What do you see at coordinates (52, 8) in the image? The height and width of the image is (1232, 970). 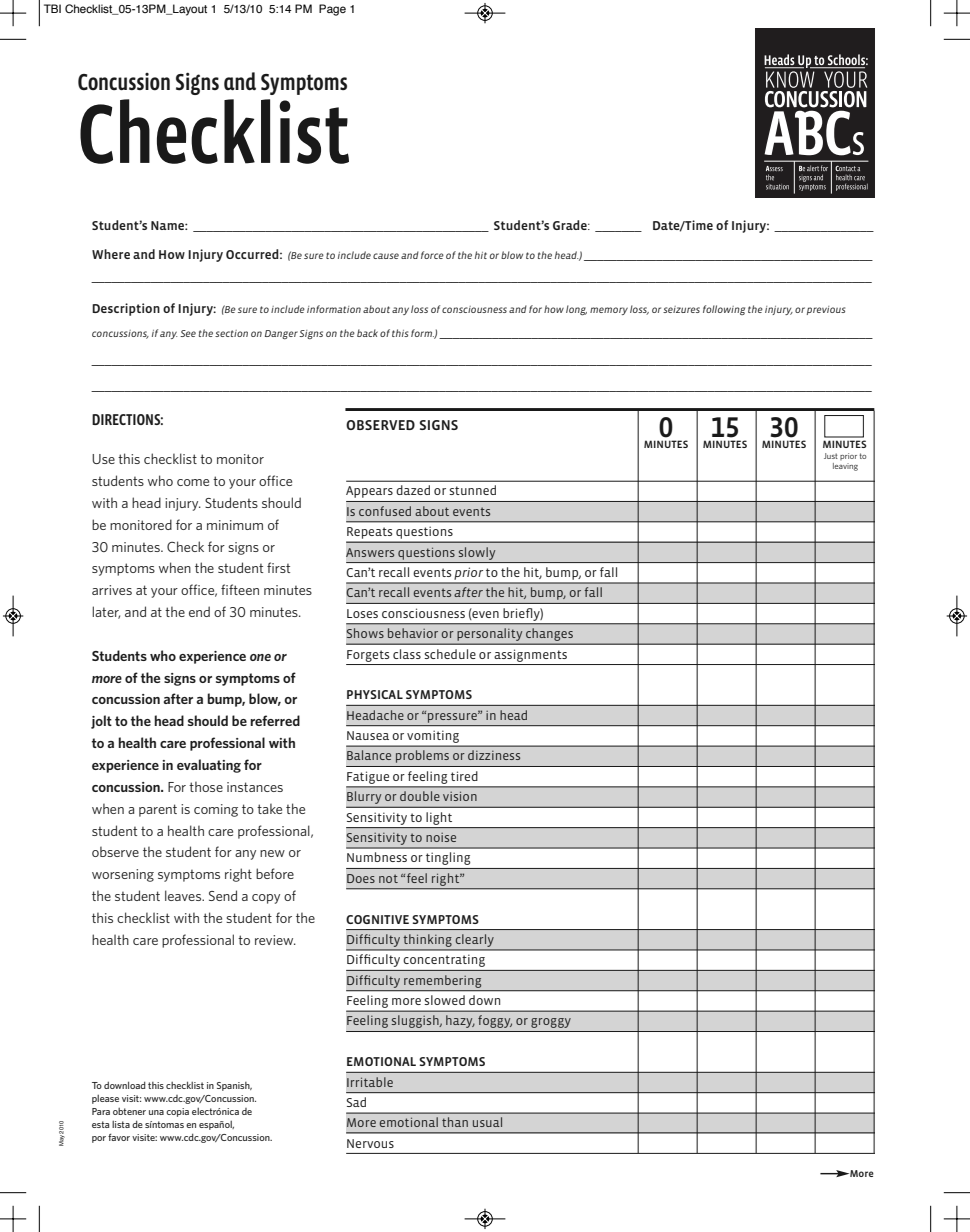 I see `TBI` at bounding box center [52, 8].
